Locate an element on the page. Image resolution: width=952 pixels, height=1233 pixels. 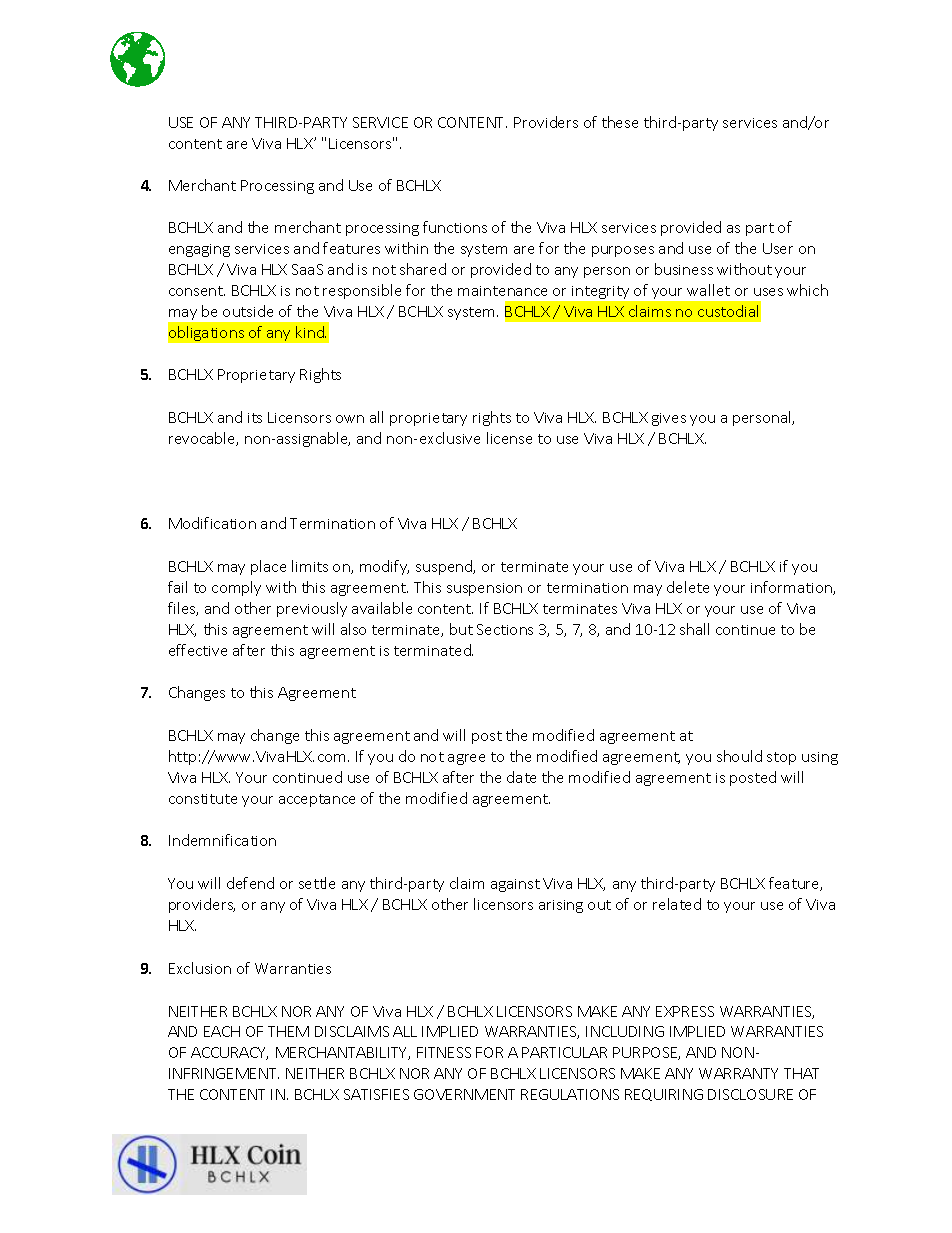
comply is located at coordinates (236, 588).
